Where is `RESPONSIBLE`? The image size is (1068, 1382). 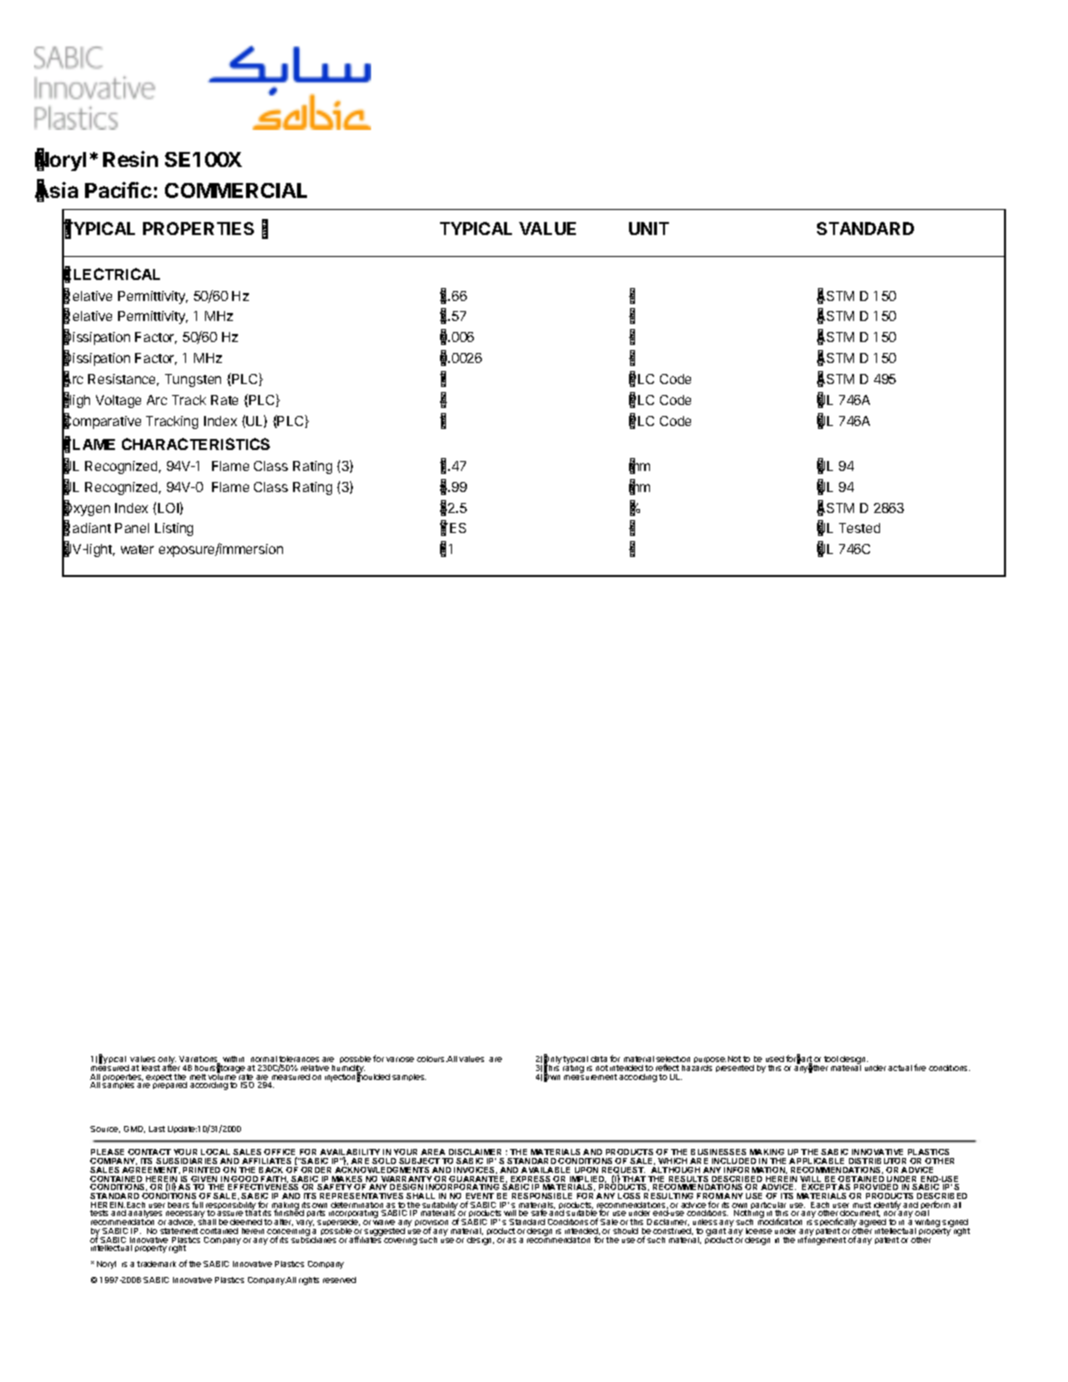
RESPONSIBLE is located at coordinates (542, 1196).
